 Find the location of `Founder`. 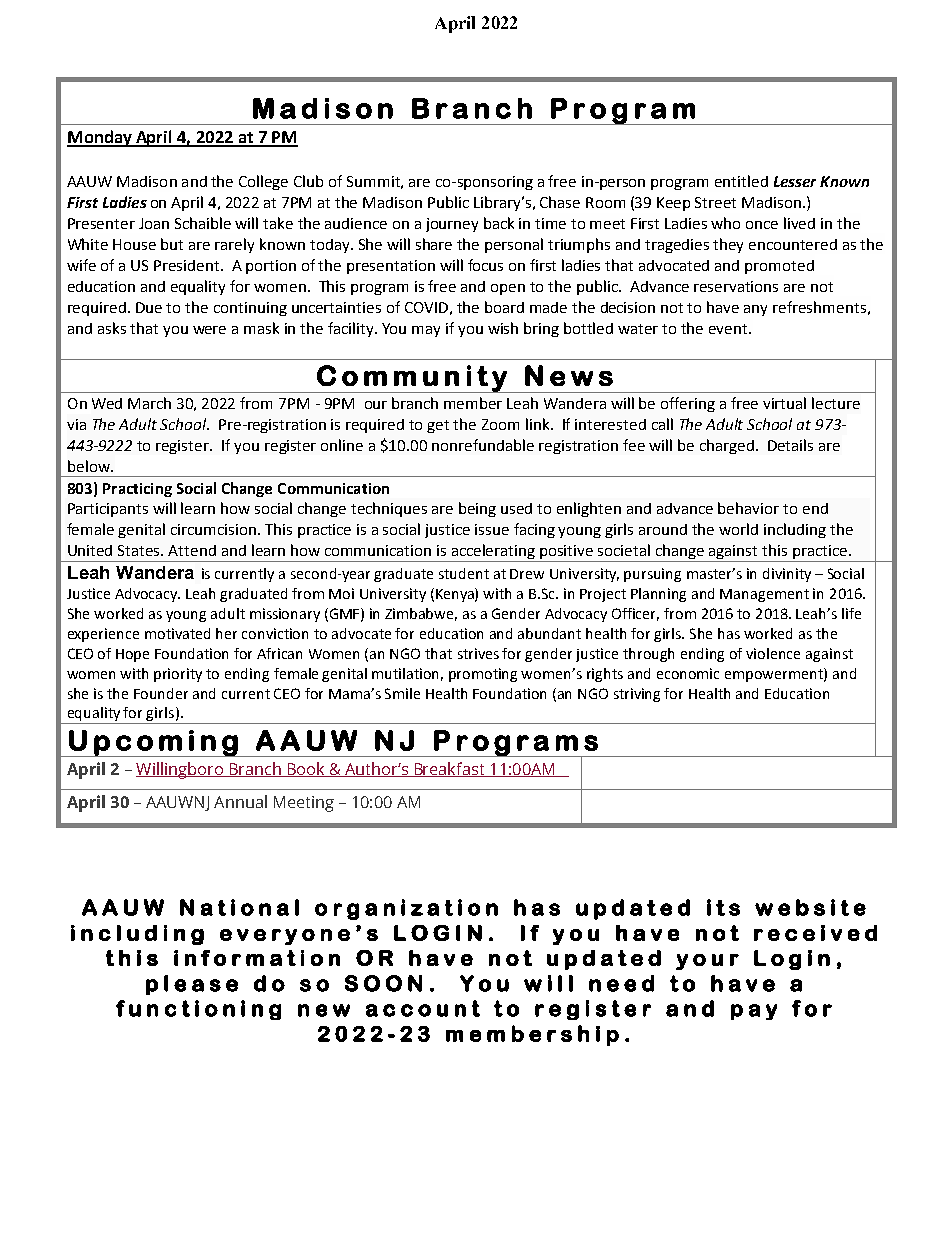

Founder is located at coordinates (161, 693).
